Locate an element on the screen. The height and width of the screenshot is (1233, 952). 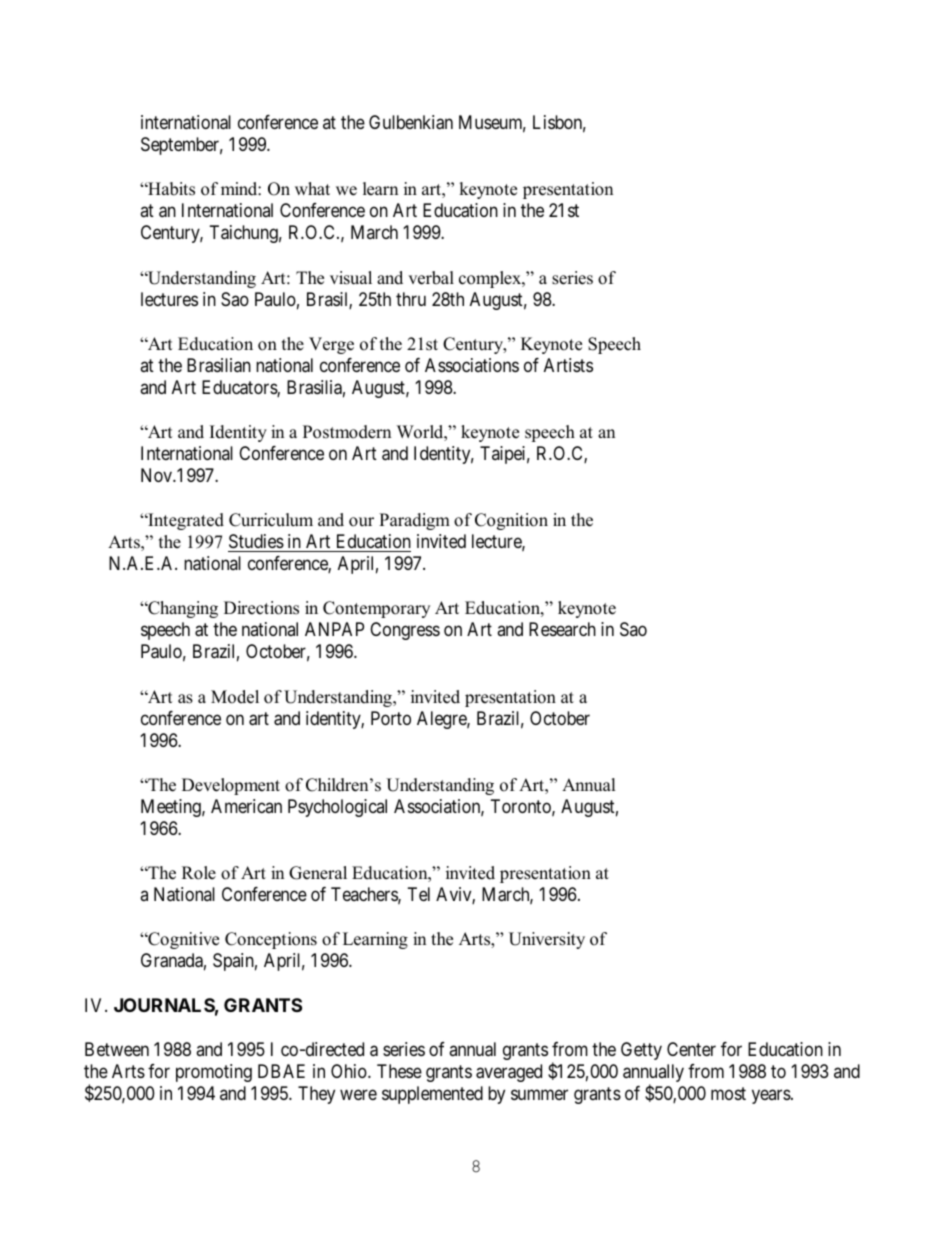
what is located at coordinates (312, 188).
